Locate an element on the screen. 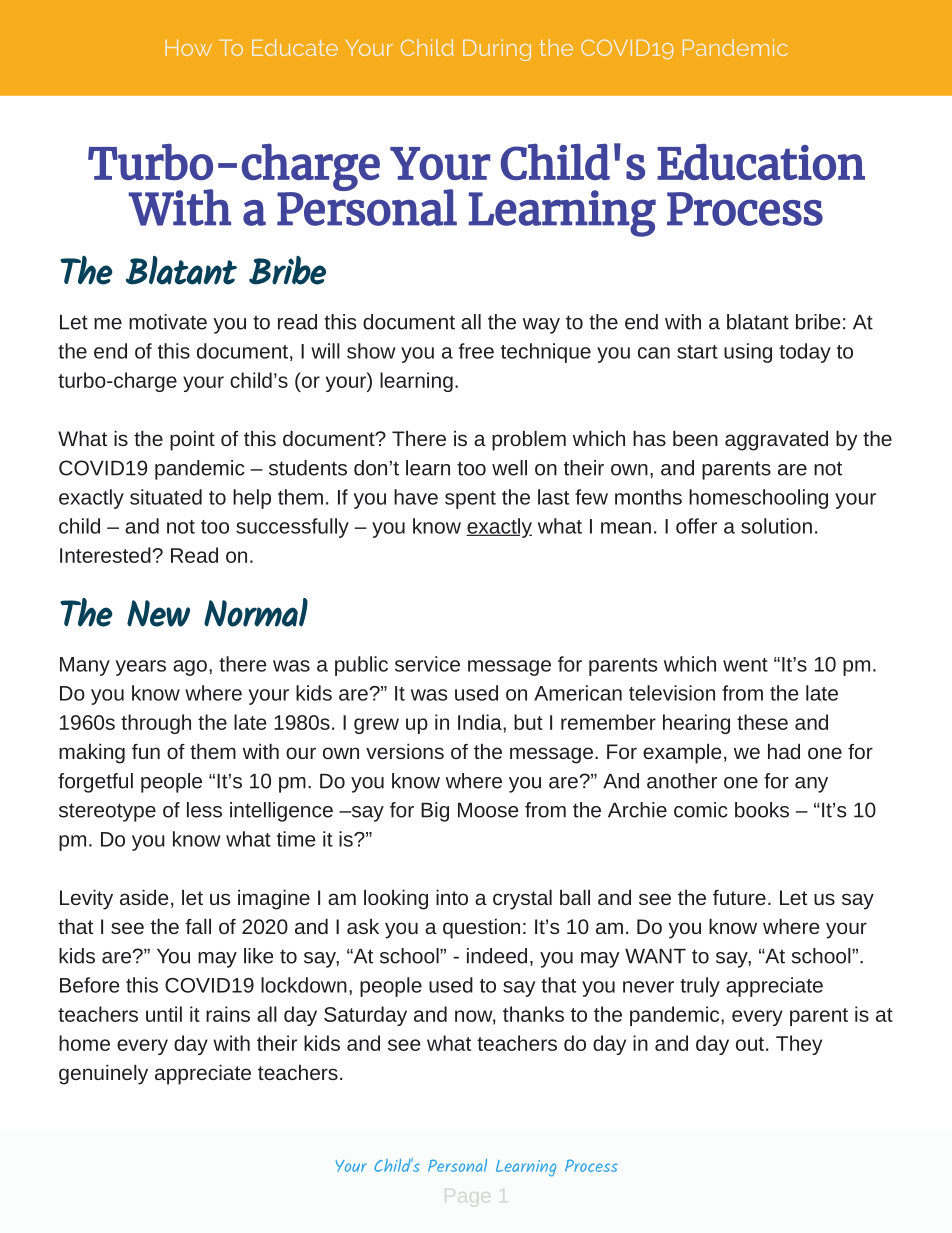 The width and height of the screenshot is (952, 1233). During is located at coordinates (497, 50).
